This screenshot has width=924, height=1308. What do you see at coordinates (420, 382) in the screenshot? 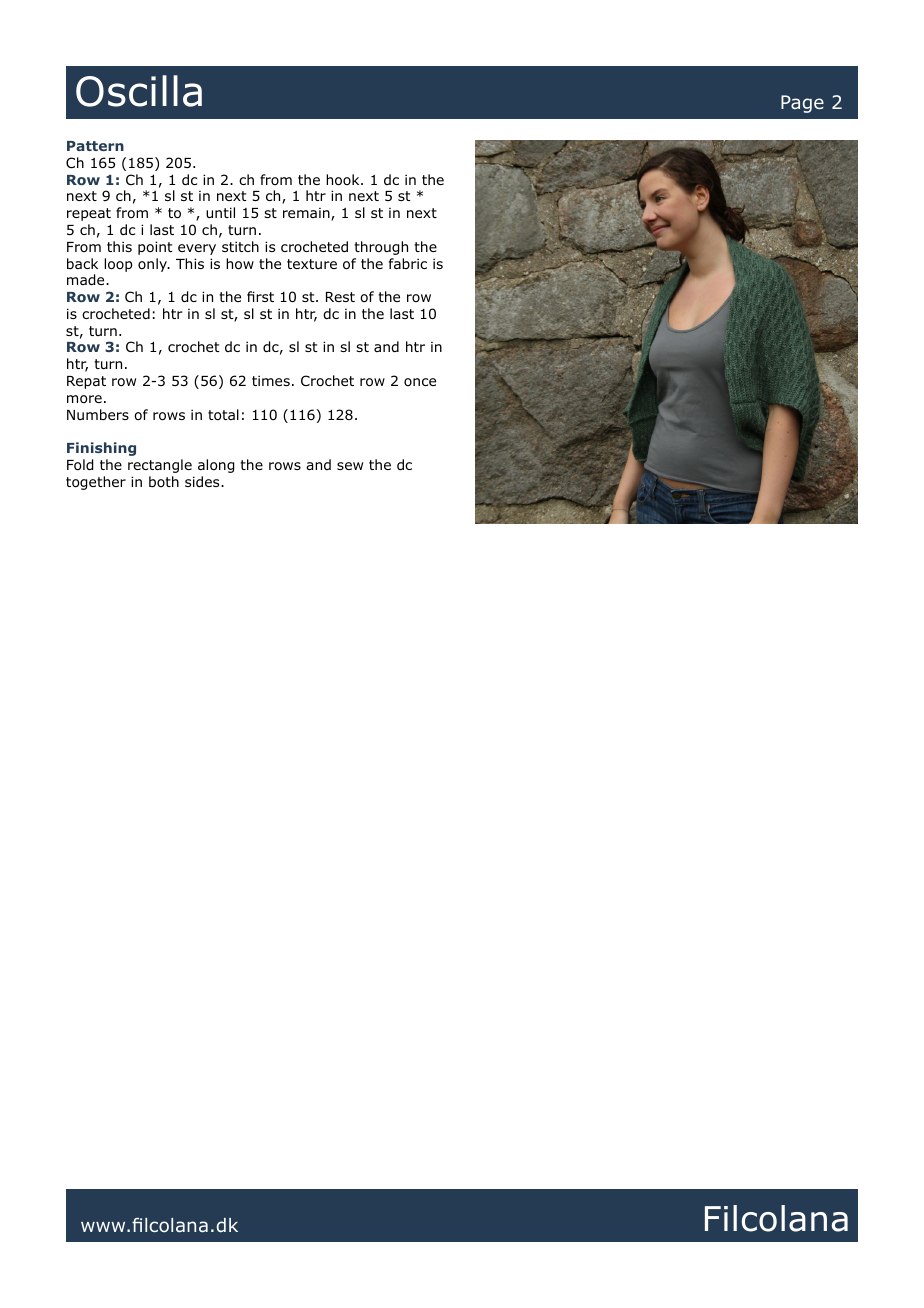
I see `once` at bounding box center [420, 382].
